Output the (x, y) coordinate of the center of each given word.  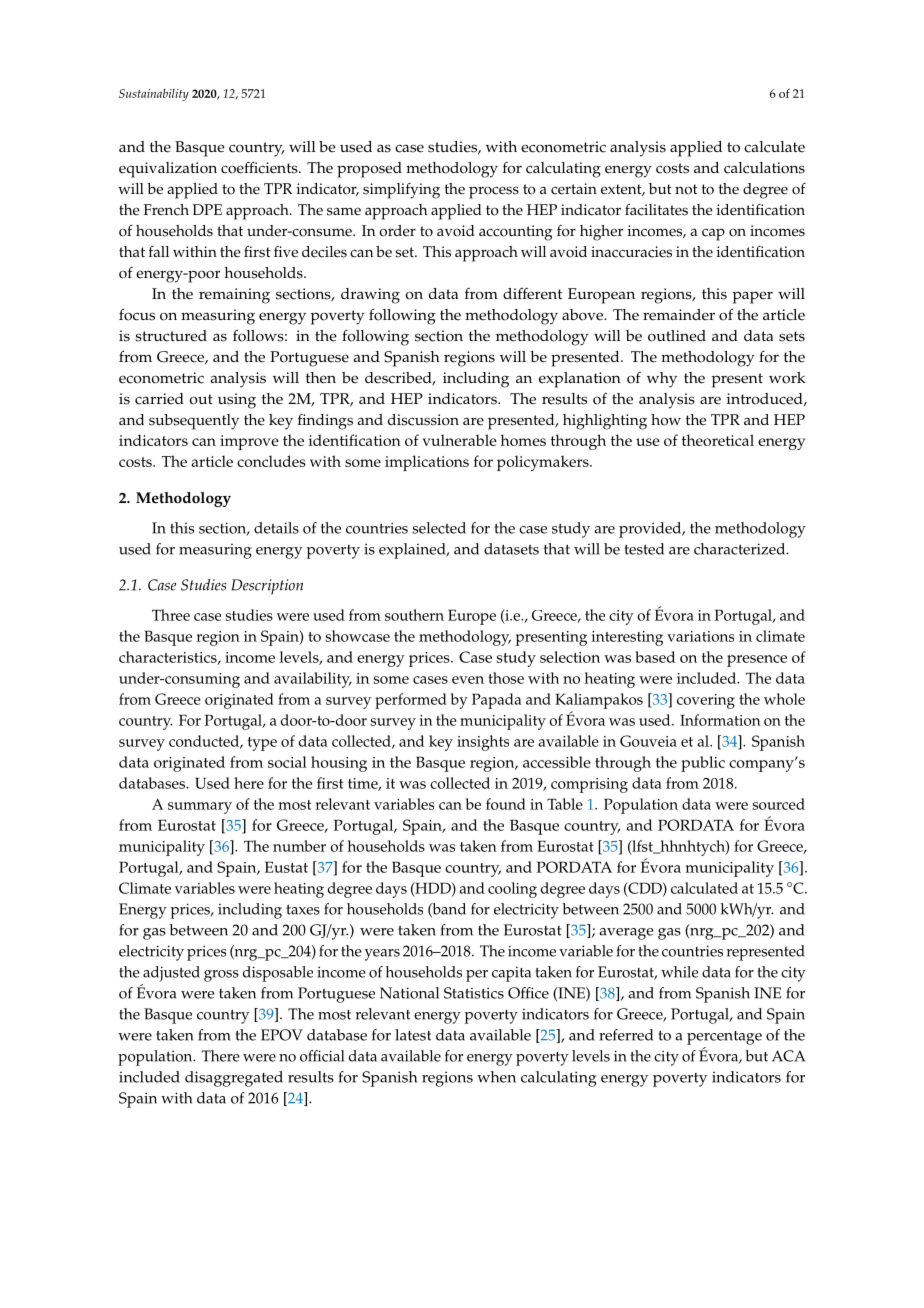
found (506, 804)
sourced (779, 804)
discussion (423, 420)
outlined (677, 336)
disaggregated (234, 1079)
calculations (764, 168)
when (496, 1077)
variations (700, 636)
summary (200, 808)
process (494, 192)
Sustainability (154, 95)
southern (414, 615)
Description (267, 587)
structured (171, 336)
